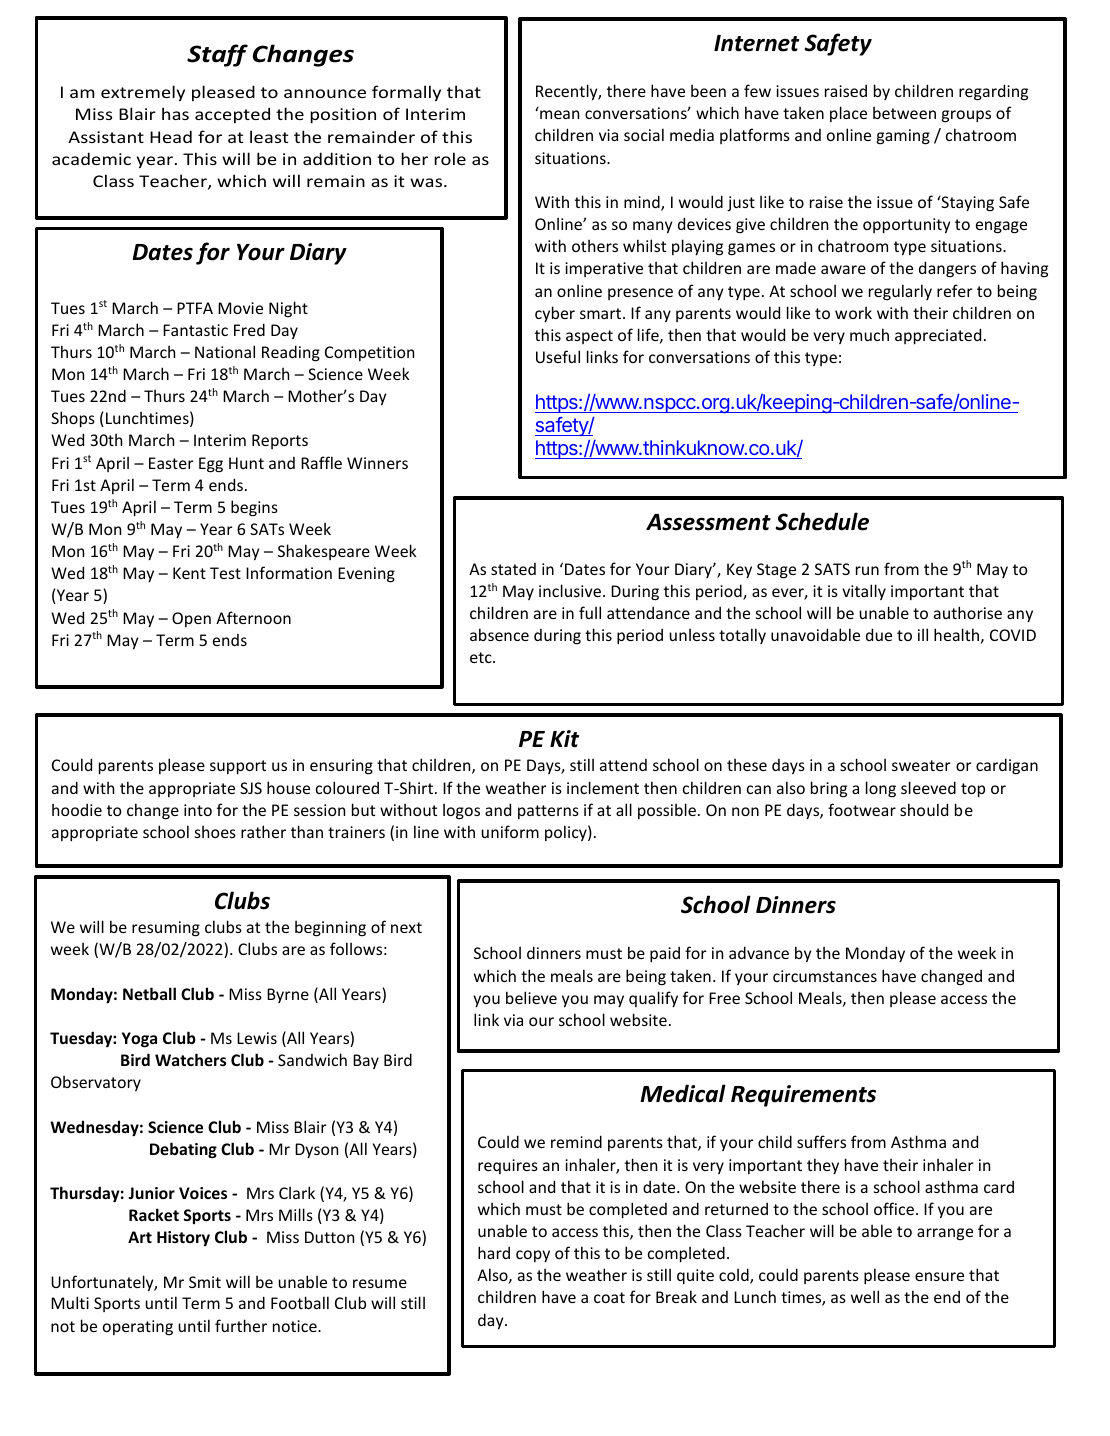  I want to click on between, so click(904, 112).
